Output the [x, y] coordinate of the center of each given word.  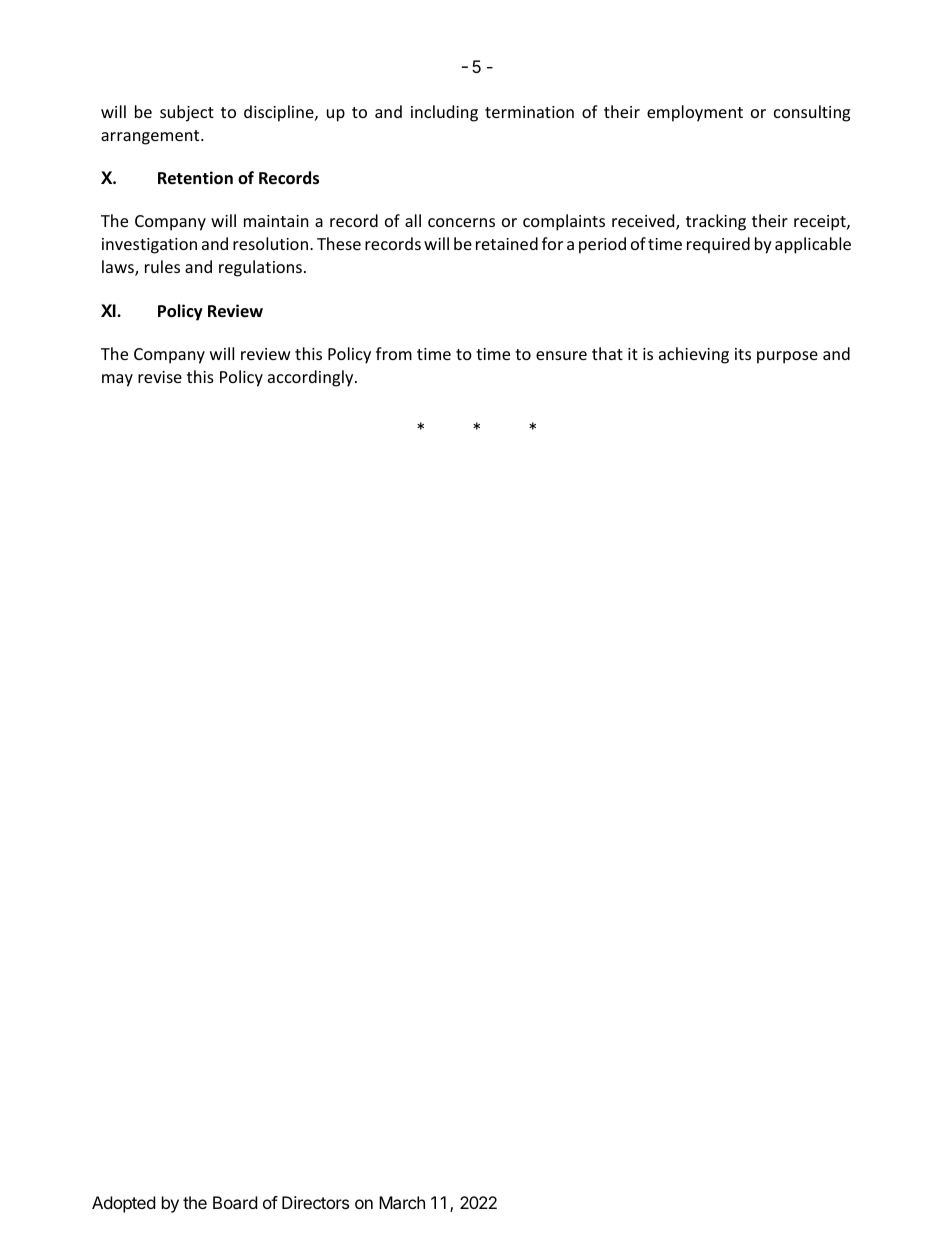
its [743, 354]
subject [187, 113]
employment [695, 113]
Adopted [123, 1204]
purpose [787, 357]
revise [160, 377]
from [394, 353]
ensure [561, 355]
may [117, 380]
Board [235, 1202]
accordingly [312, 378]
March [402, 1202]
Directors [315, 1202]
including [444, 113]
